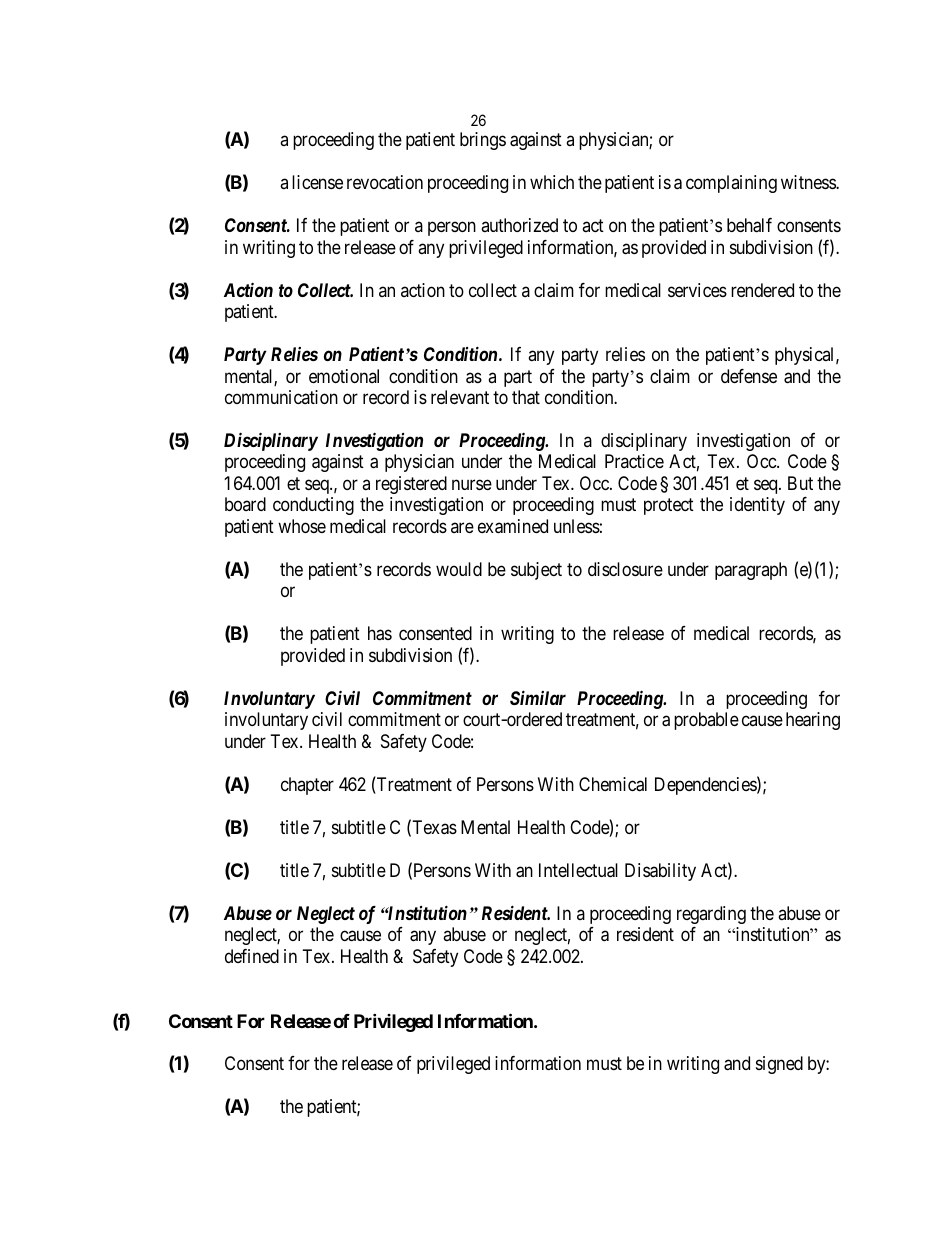 Image resolution: width=952 pixels, height=1233 pixels. Describe the element at coordinates (731, 184) in the screenshot. I see `complaining` at that location.
